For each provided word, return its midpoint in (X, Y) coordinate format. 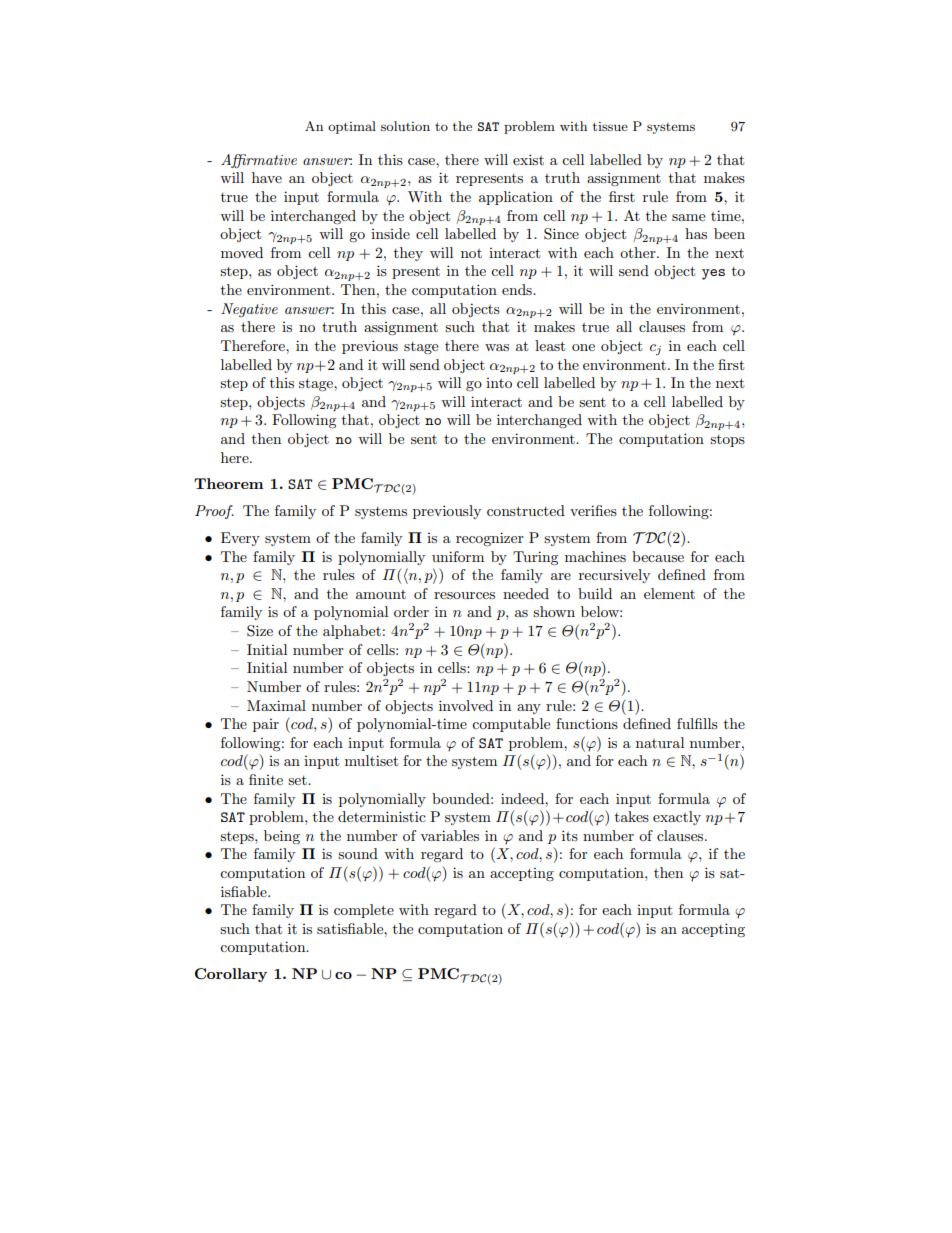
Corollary (231, 975)
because (658, 556)
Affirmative (259, 161)
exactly (677, 818)
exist (528, 159)
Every (240, 539)
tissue (610, 126)
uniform (458, 556)
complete (364, 911)
